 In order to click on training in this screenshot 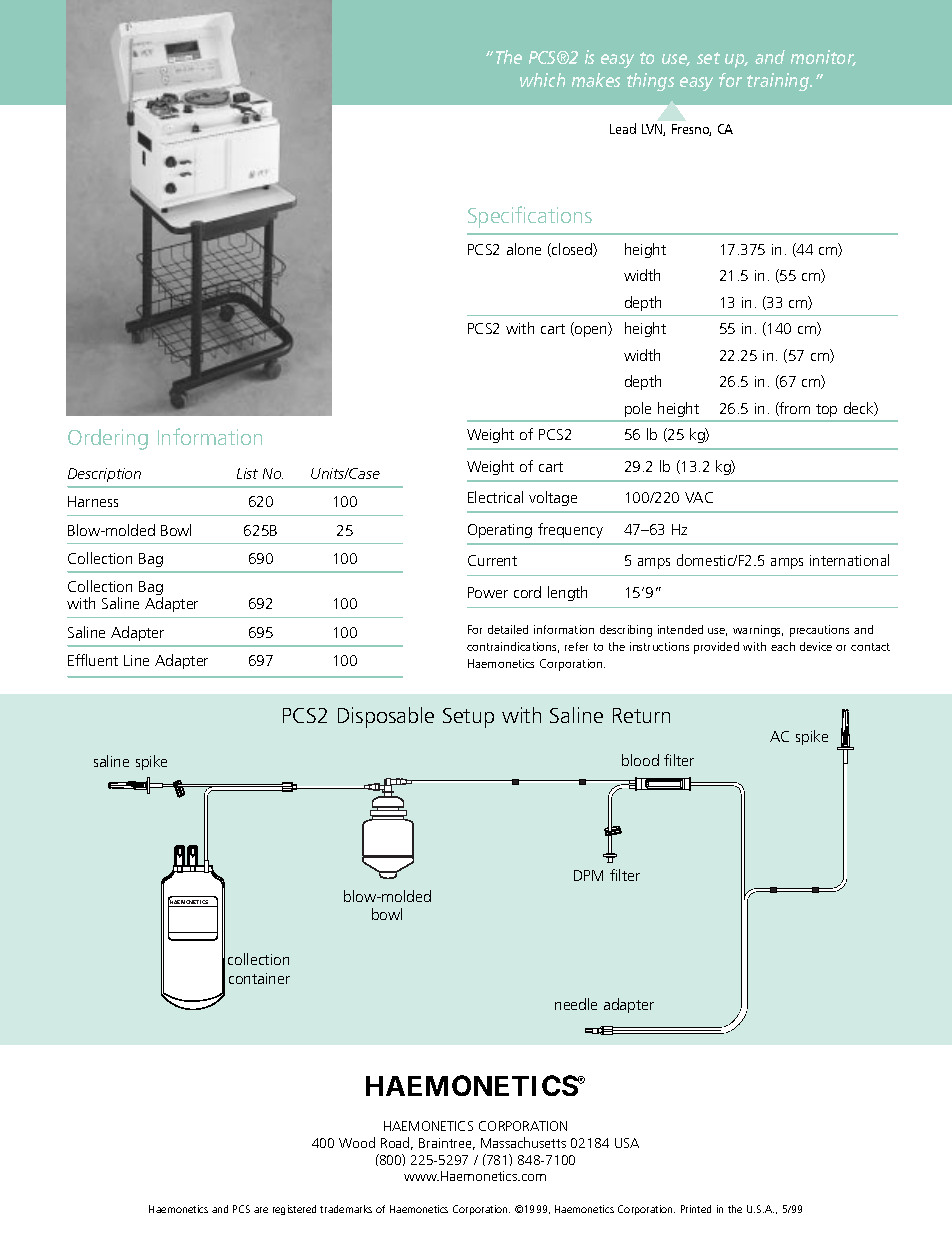, I will do `click(779, 82)`.
